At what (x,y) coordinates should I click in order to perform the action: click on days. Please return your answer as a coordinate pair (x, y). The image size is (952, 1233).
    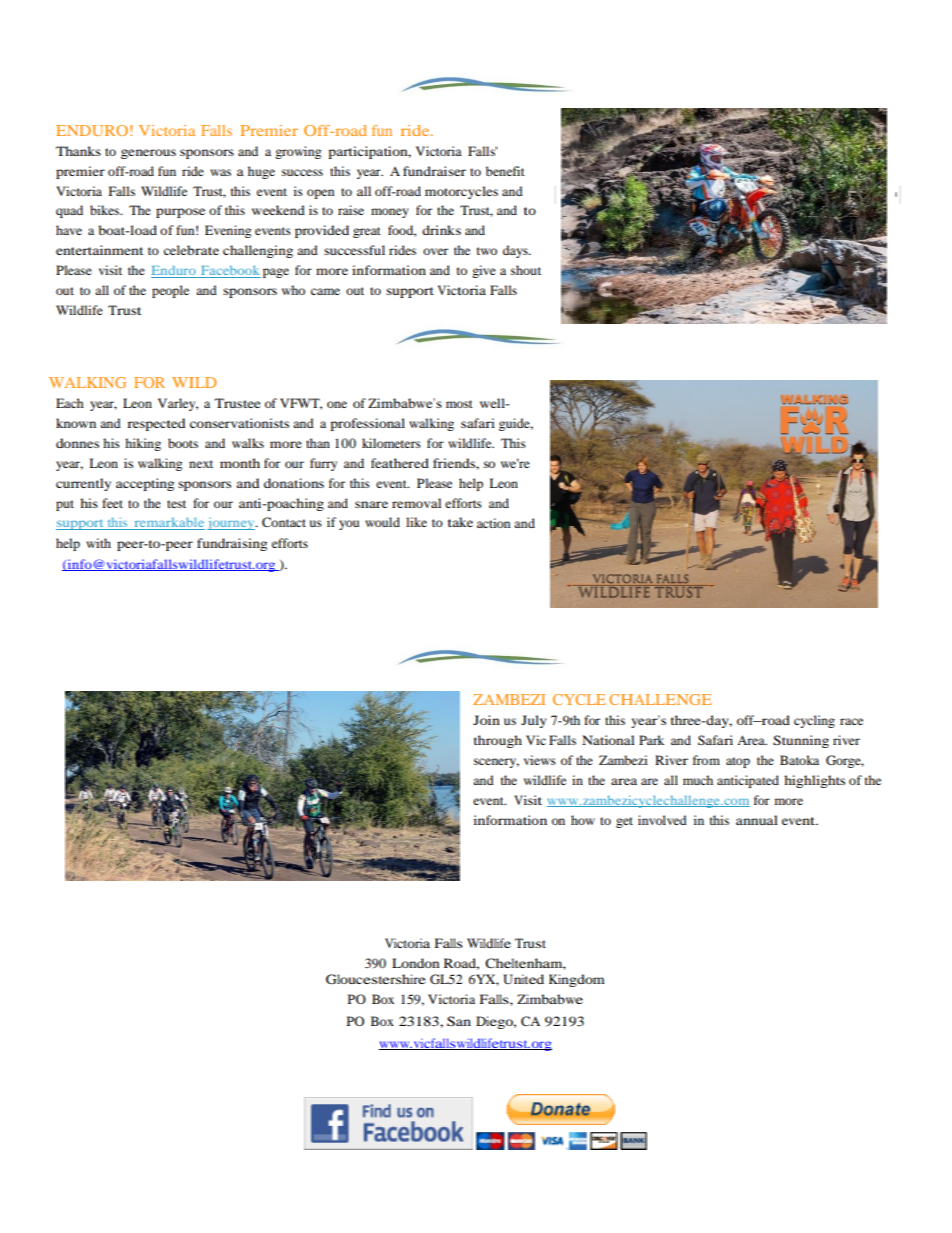
    Looking at the image, I should click on (516, 251).
